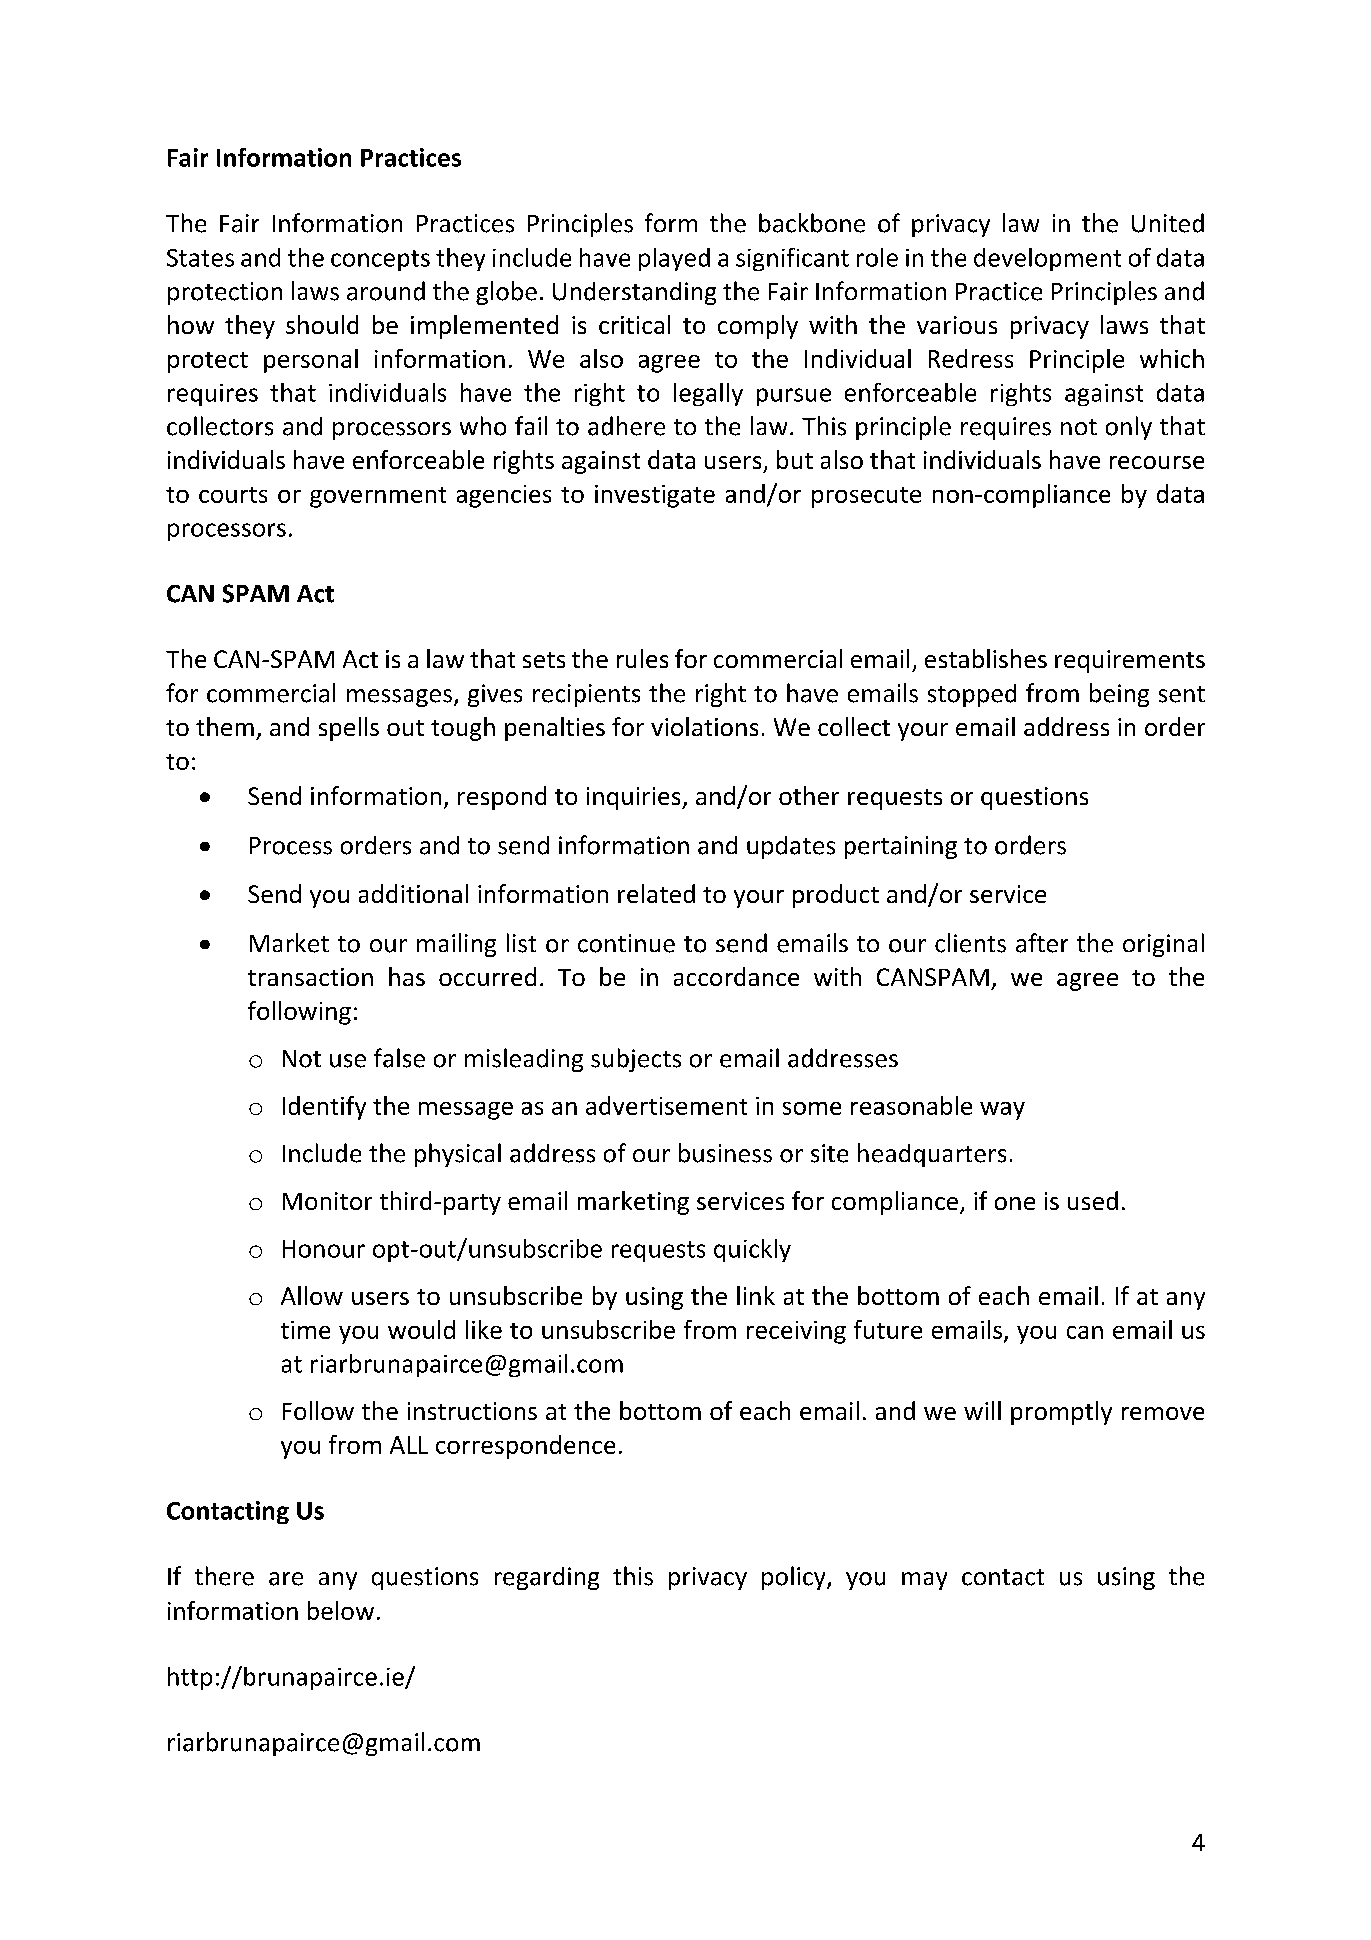  What do you see at coordinates (349, 729) in the screenshot?
I see `spells` at bounding box center [349, 729].
